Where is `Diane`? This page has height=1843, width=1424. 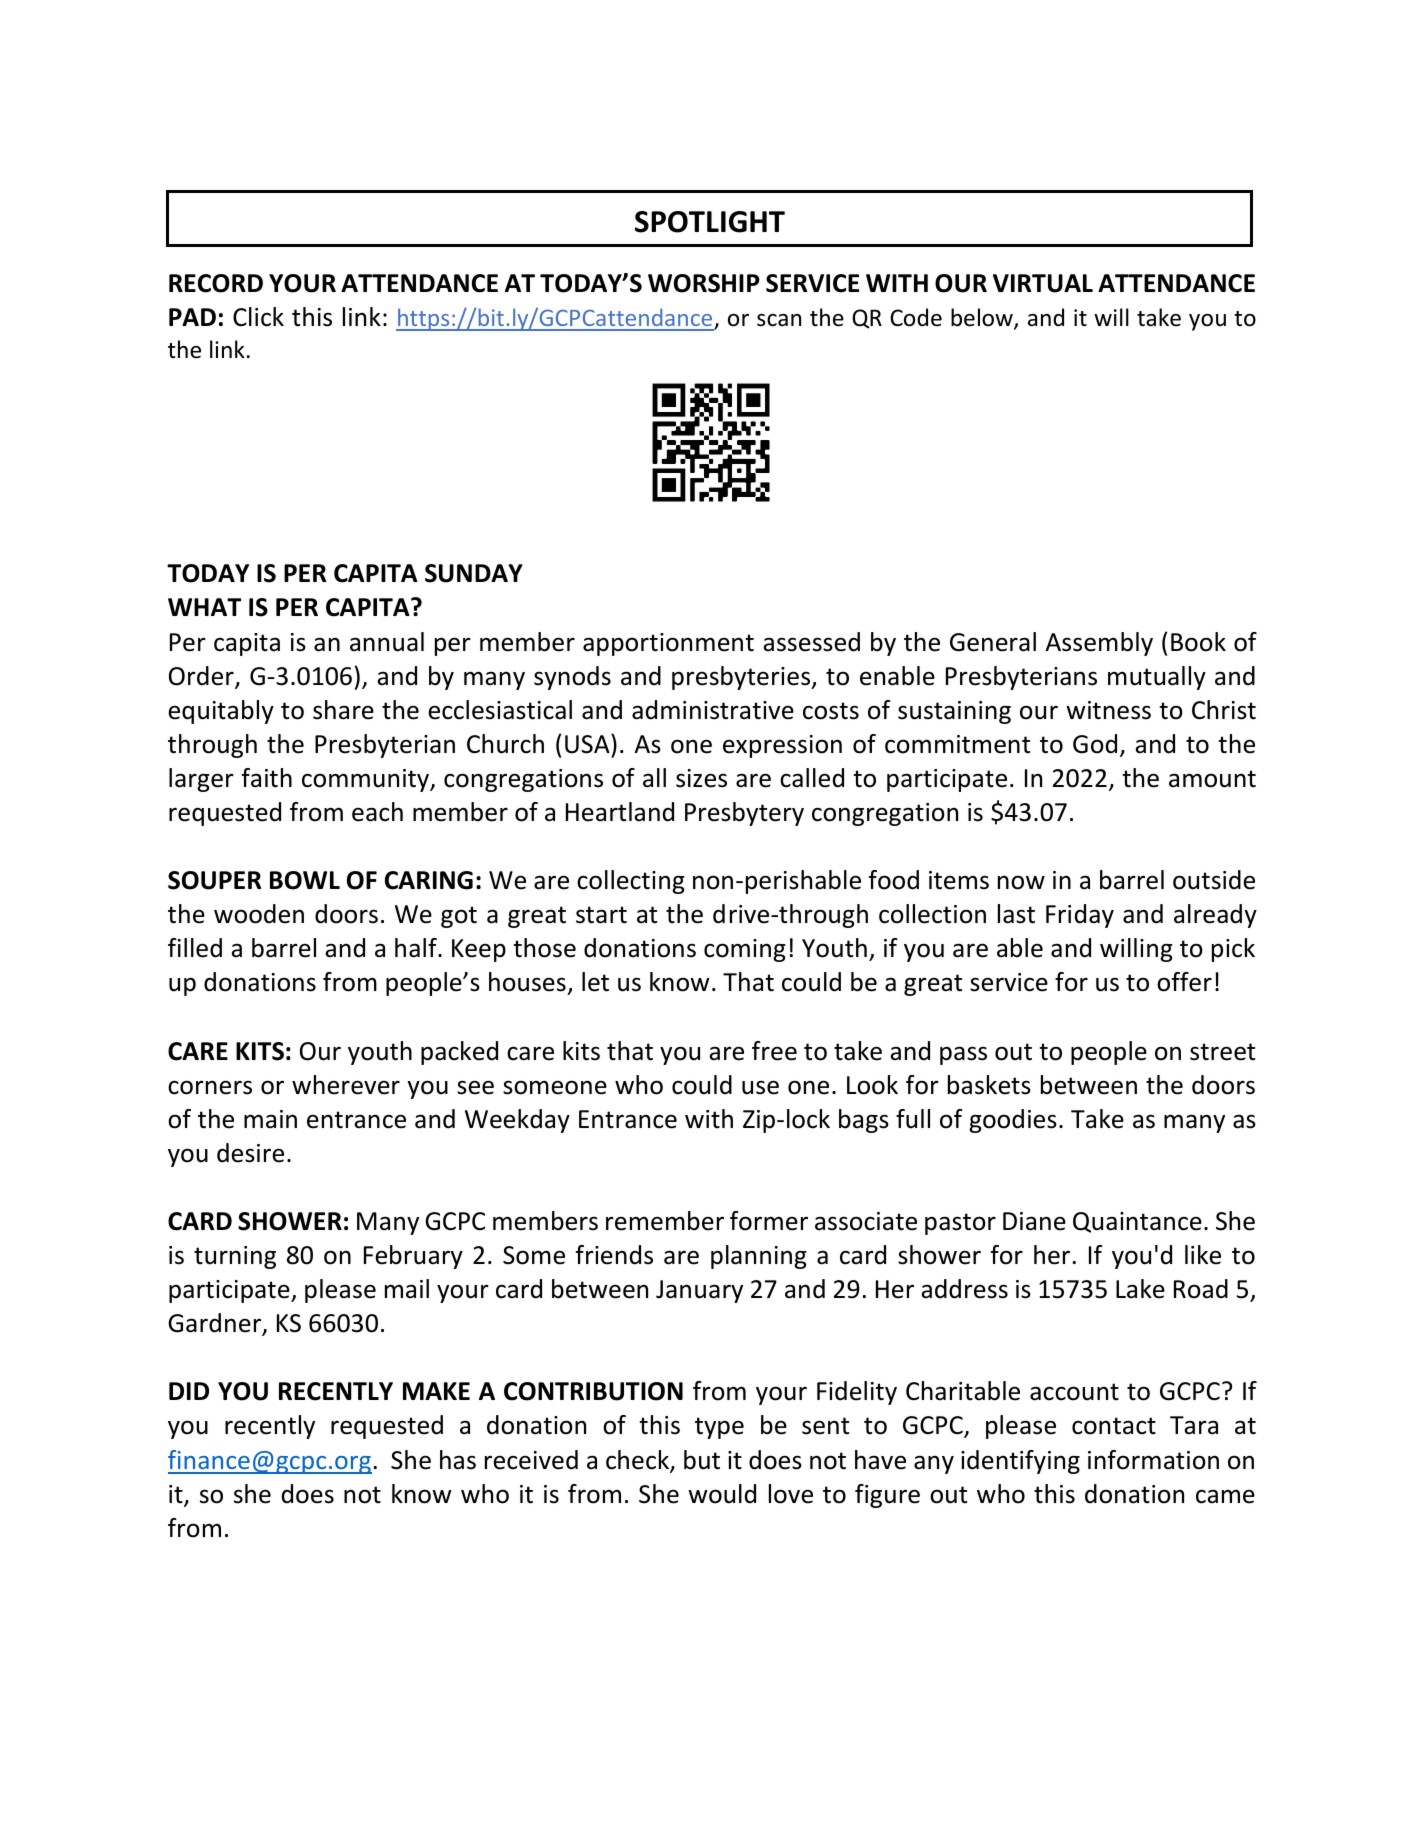 Diane is located at coordinates (1034, 1221).
